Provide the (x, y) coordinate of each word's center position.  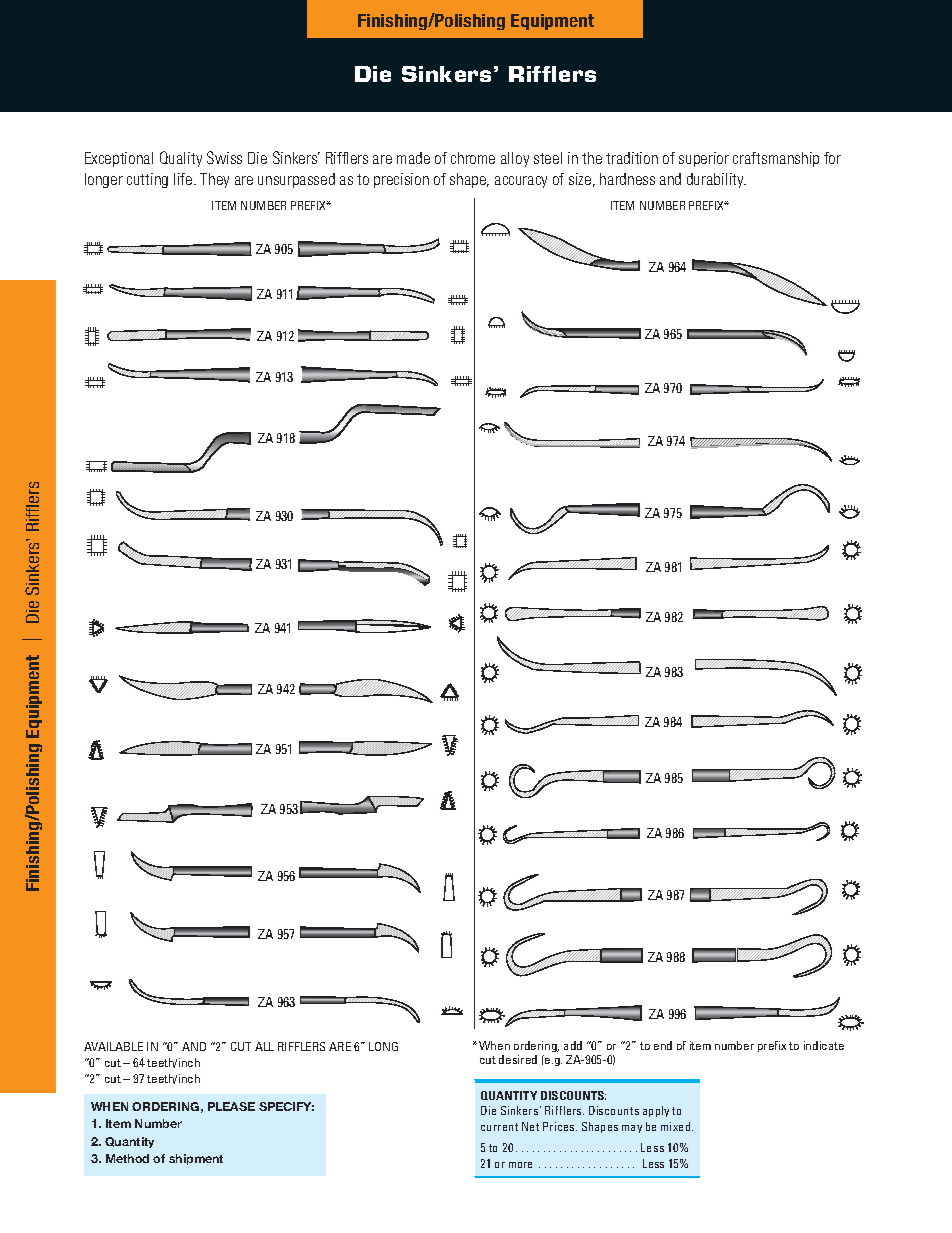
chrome (473, 158)
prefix (772, 1046)
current (499, 1127)
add (573, 1045)
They (214, 180)
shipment (196, 1159)
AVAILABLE (113, 1046)
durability (716, 180)
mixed (677, 1126)
